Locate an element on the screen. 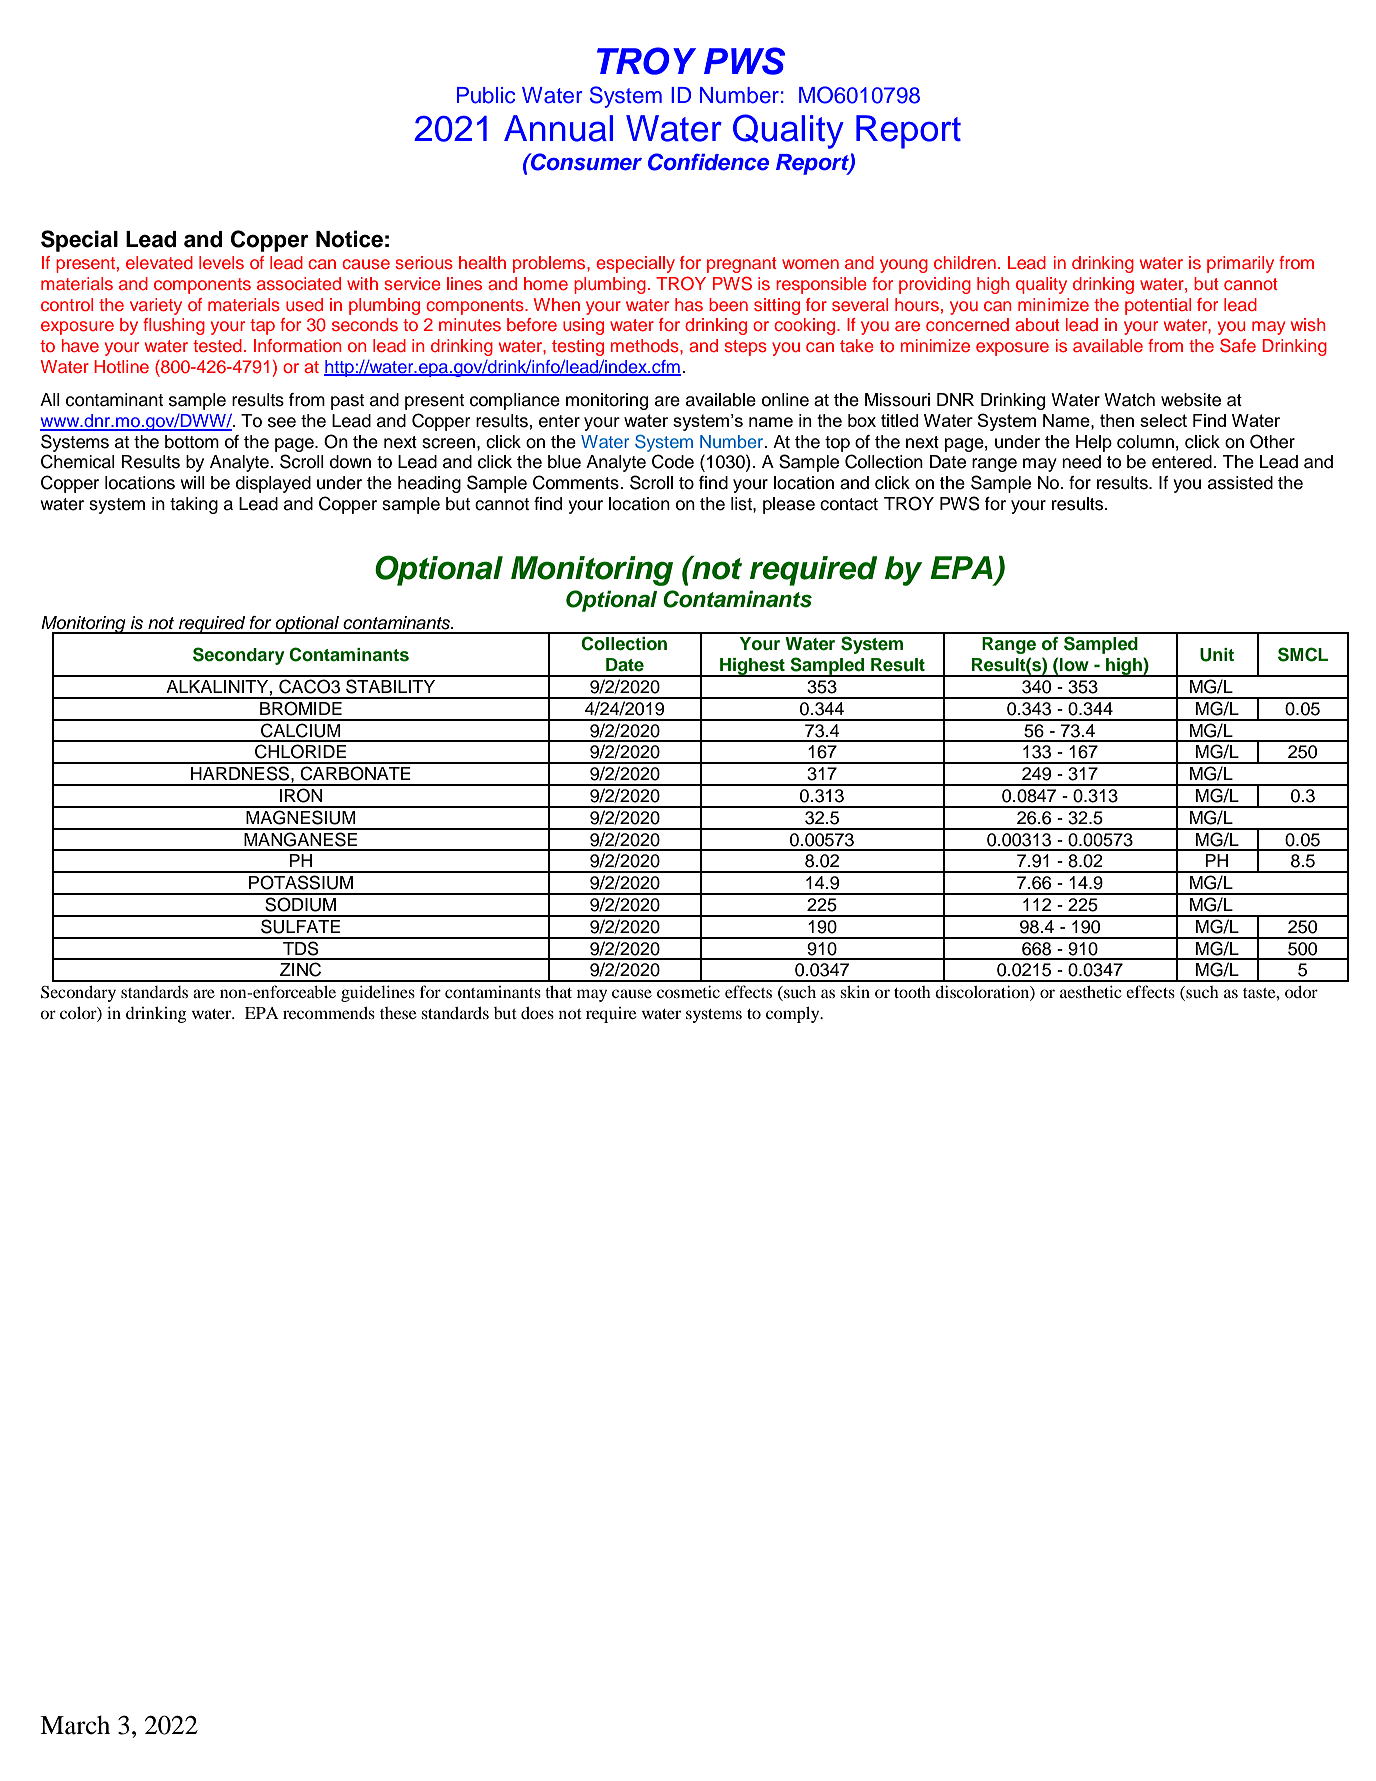  recommends is located at coordinates (329, 1013).
